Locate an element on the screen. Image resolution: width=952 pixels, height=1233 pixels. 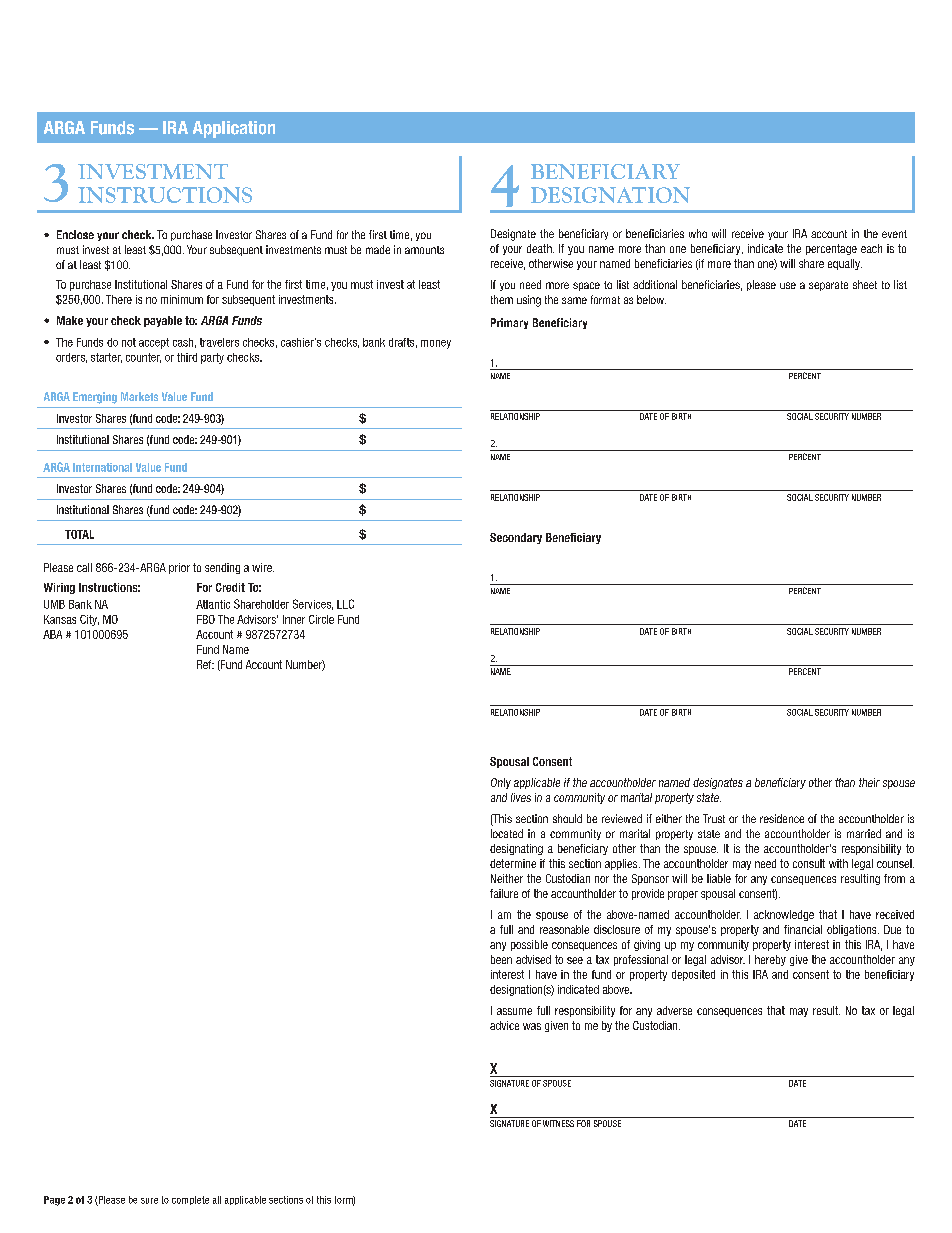
Ref is located at coordinates (205, 664).
